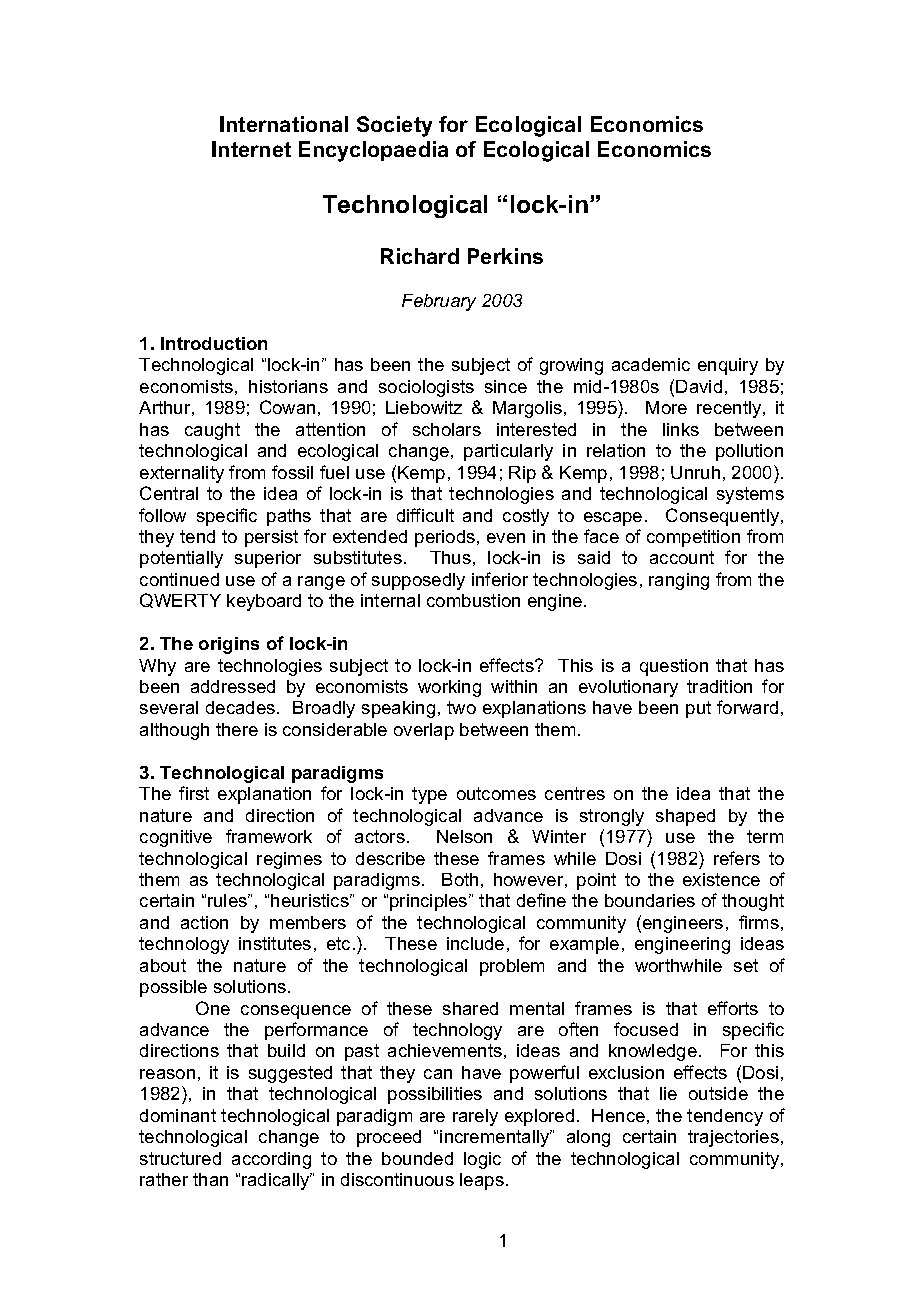 This image has width=924, height=1308. What do you see at coordinates (674, 667) in the image?
I see `question` at bounding box center [674, 667].
